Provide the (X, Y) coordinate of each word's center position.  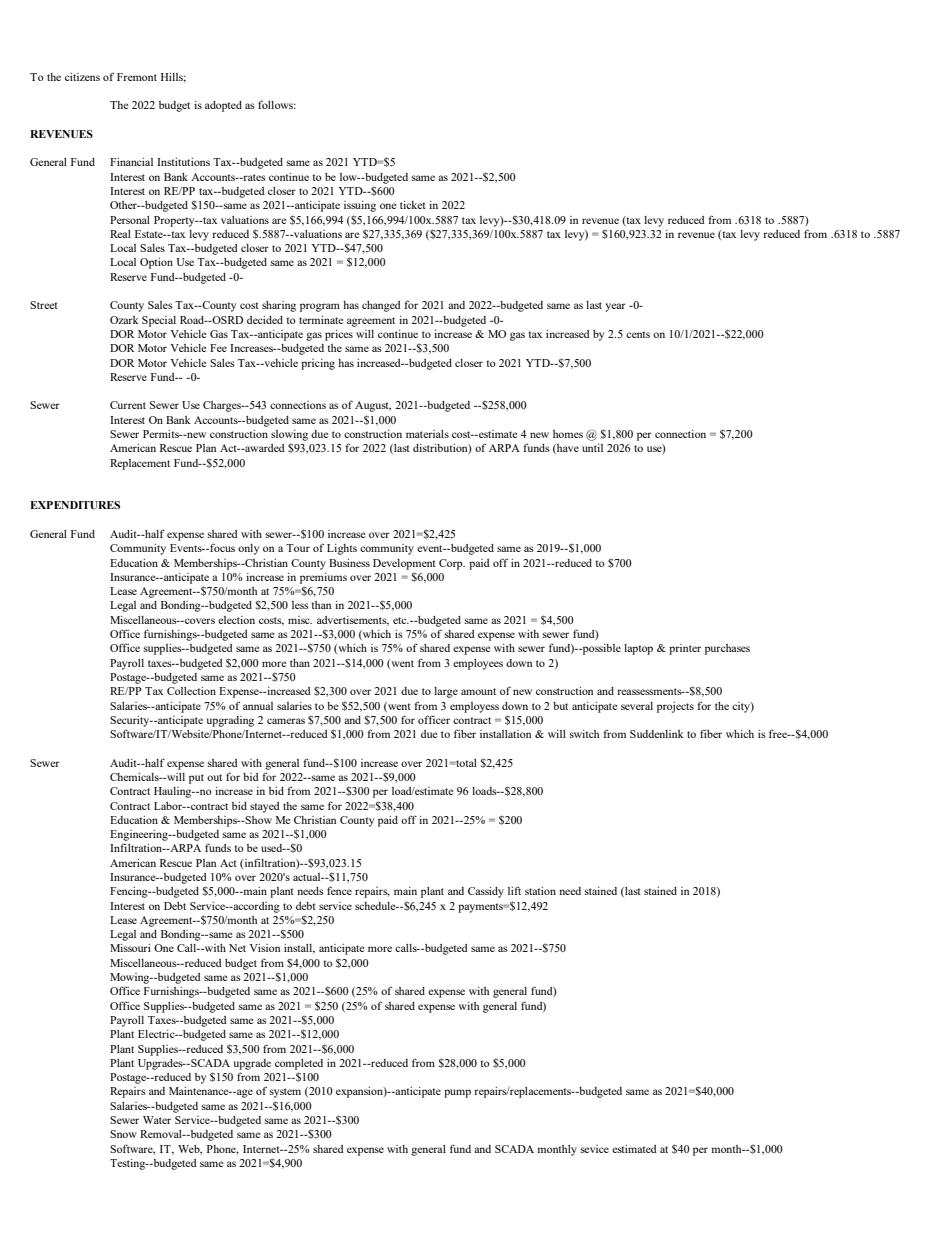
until (592, 448)
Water (157, 1120)
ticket (413, 205)
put (196, 779)
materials (427, 434)
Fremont (137, 77)
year (615, 307)
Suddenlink (657, 734)
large (446, 692)
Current (128, 405)
